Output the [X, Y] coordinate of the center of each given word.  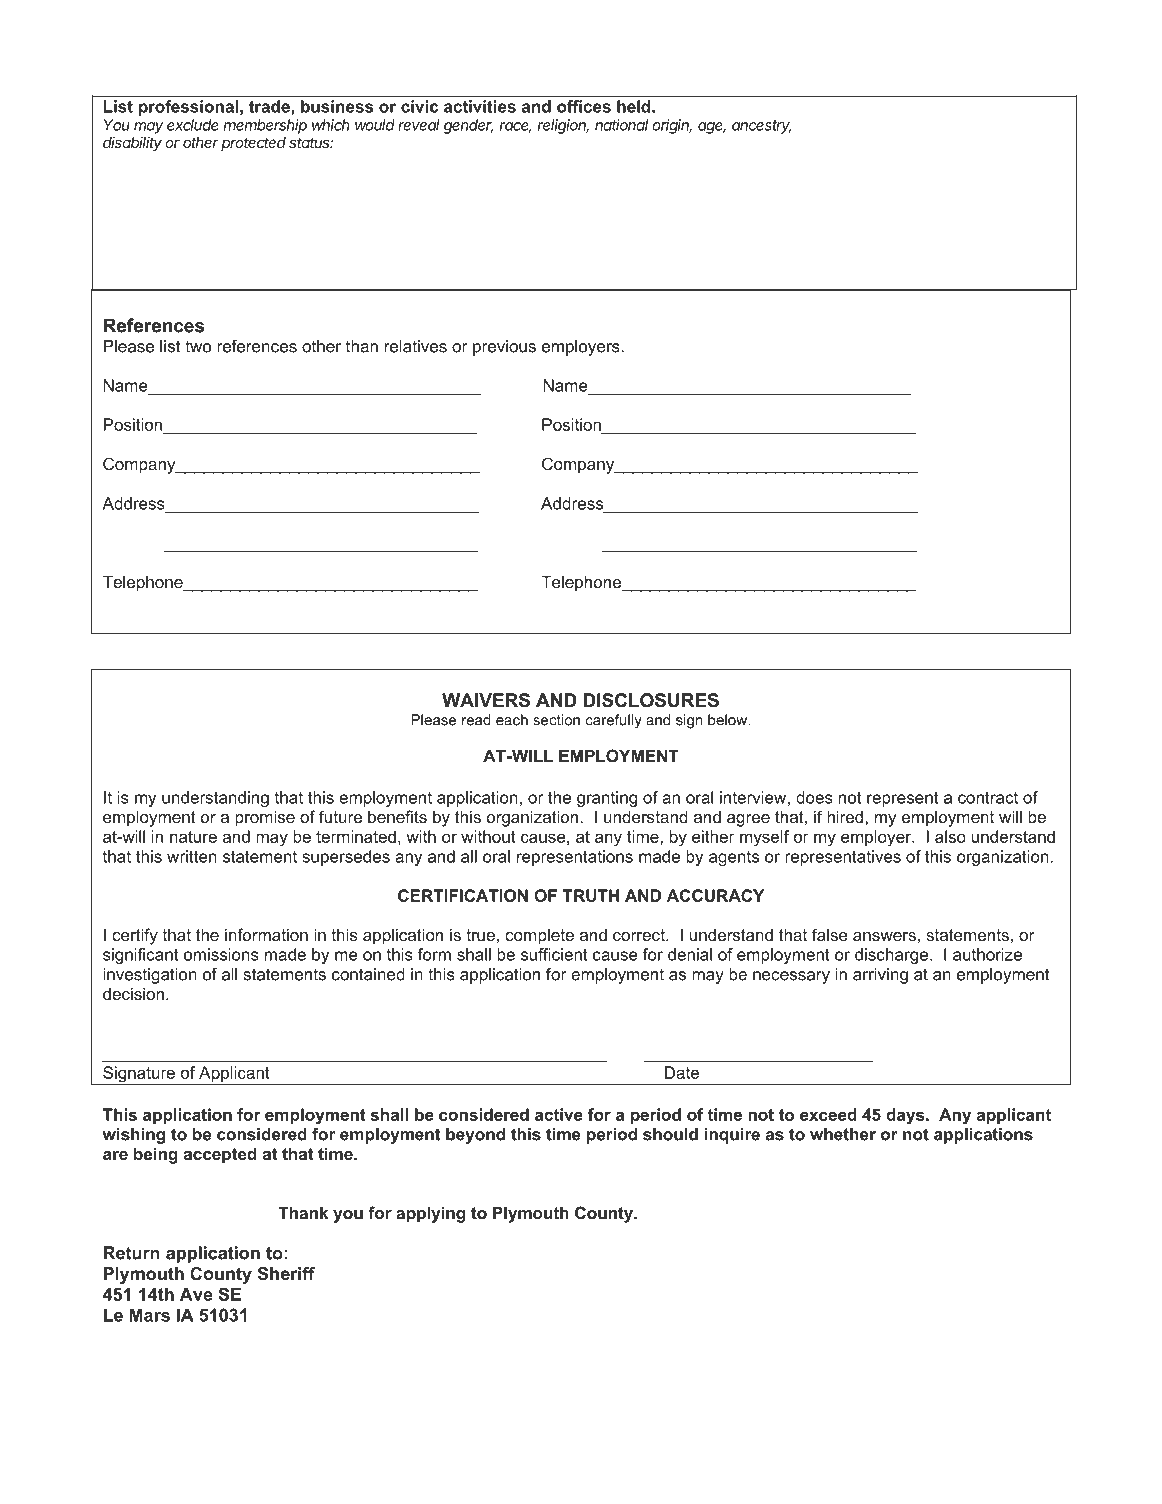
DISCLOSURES [651, 700]
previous [504, 348]
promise [265, 818]
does [814, 797]
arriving [880, 976]
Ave [196, 1294]
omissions [221, 954]
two [198, 346]
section [556, 720]
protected [253, 144]
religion [563, 126]
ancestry [762, 127]
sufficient [554, 954]
